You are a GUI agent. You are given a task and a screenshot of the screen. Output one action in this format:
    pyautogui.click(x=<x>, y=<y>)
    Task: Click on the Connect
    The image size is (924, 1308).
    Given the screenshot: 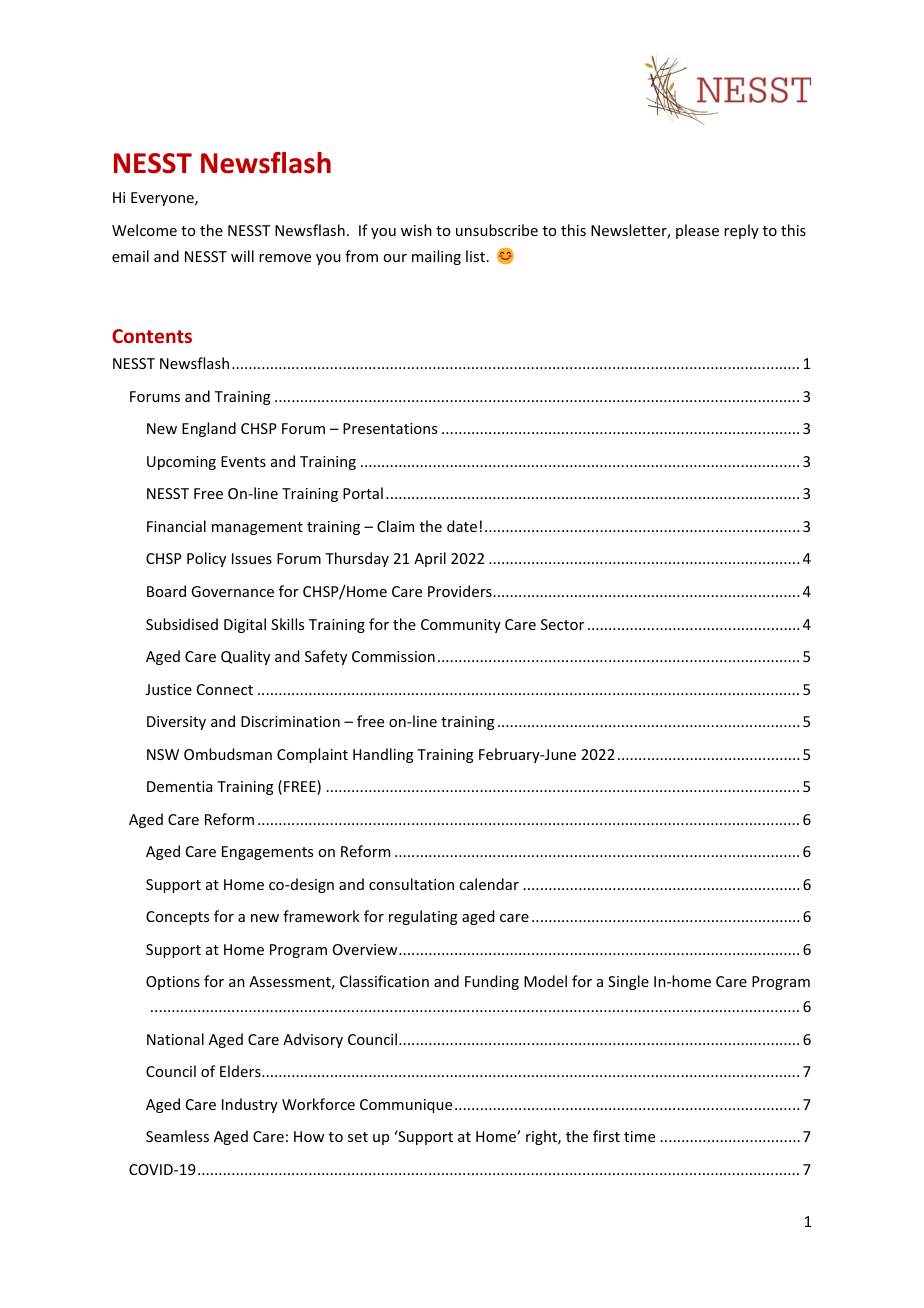 What is the action you would take?
    pyautogui.click(x=225, y=689)
